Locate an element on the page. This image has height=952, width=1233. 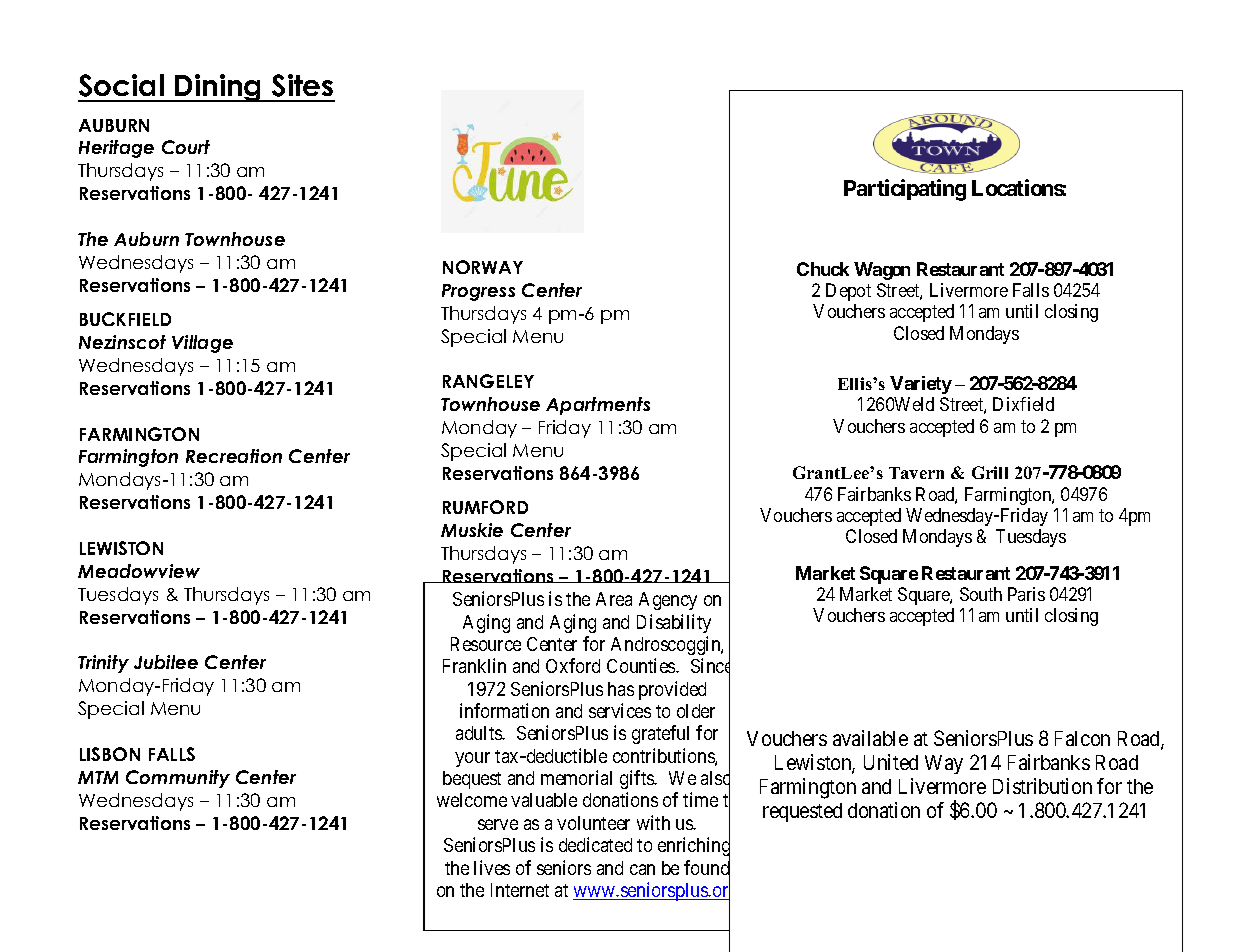
NORWAY is located at coordinates (483, 267).
